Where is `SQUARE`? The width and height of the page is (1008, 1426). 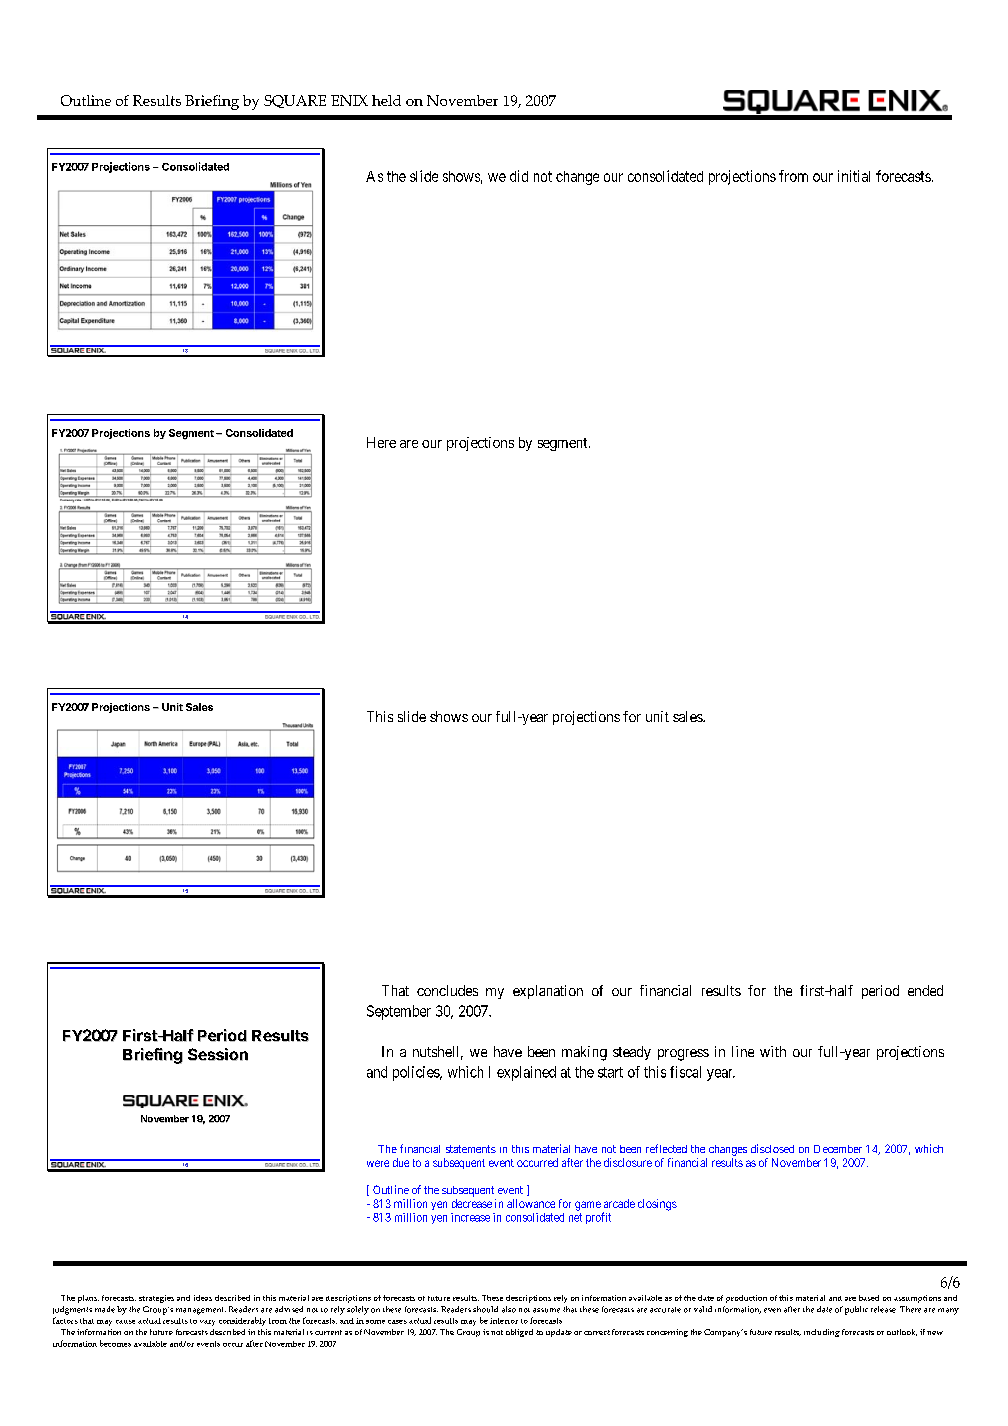 SQUARE is located at coordinates (295, 101).
